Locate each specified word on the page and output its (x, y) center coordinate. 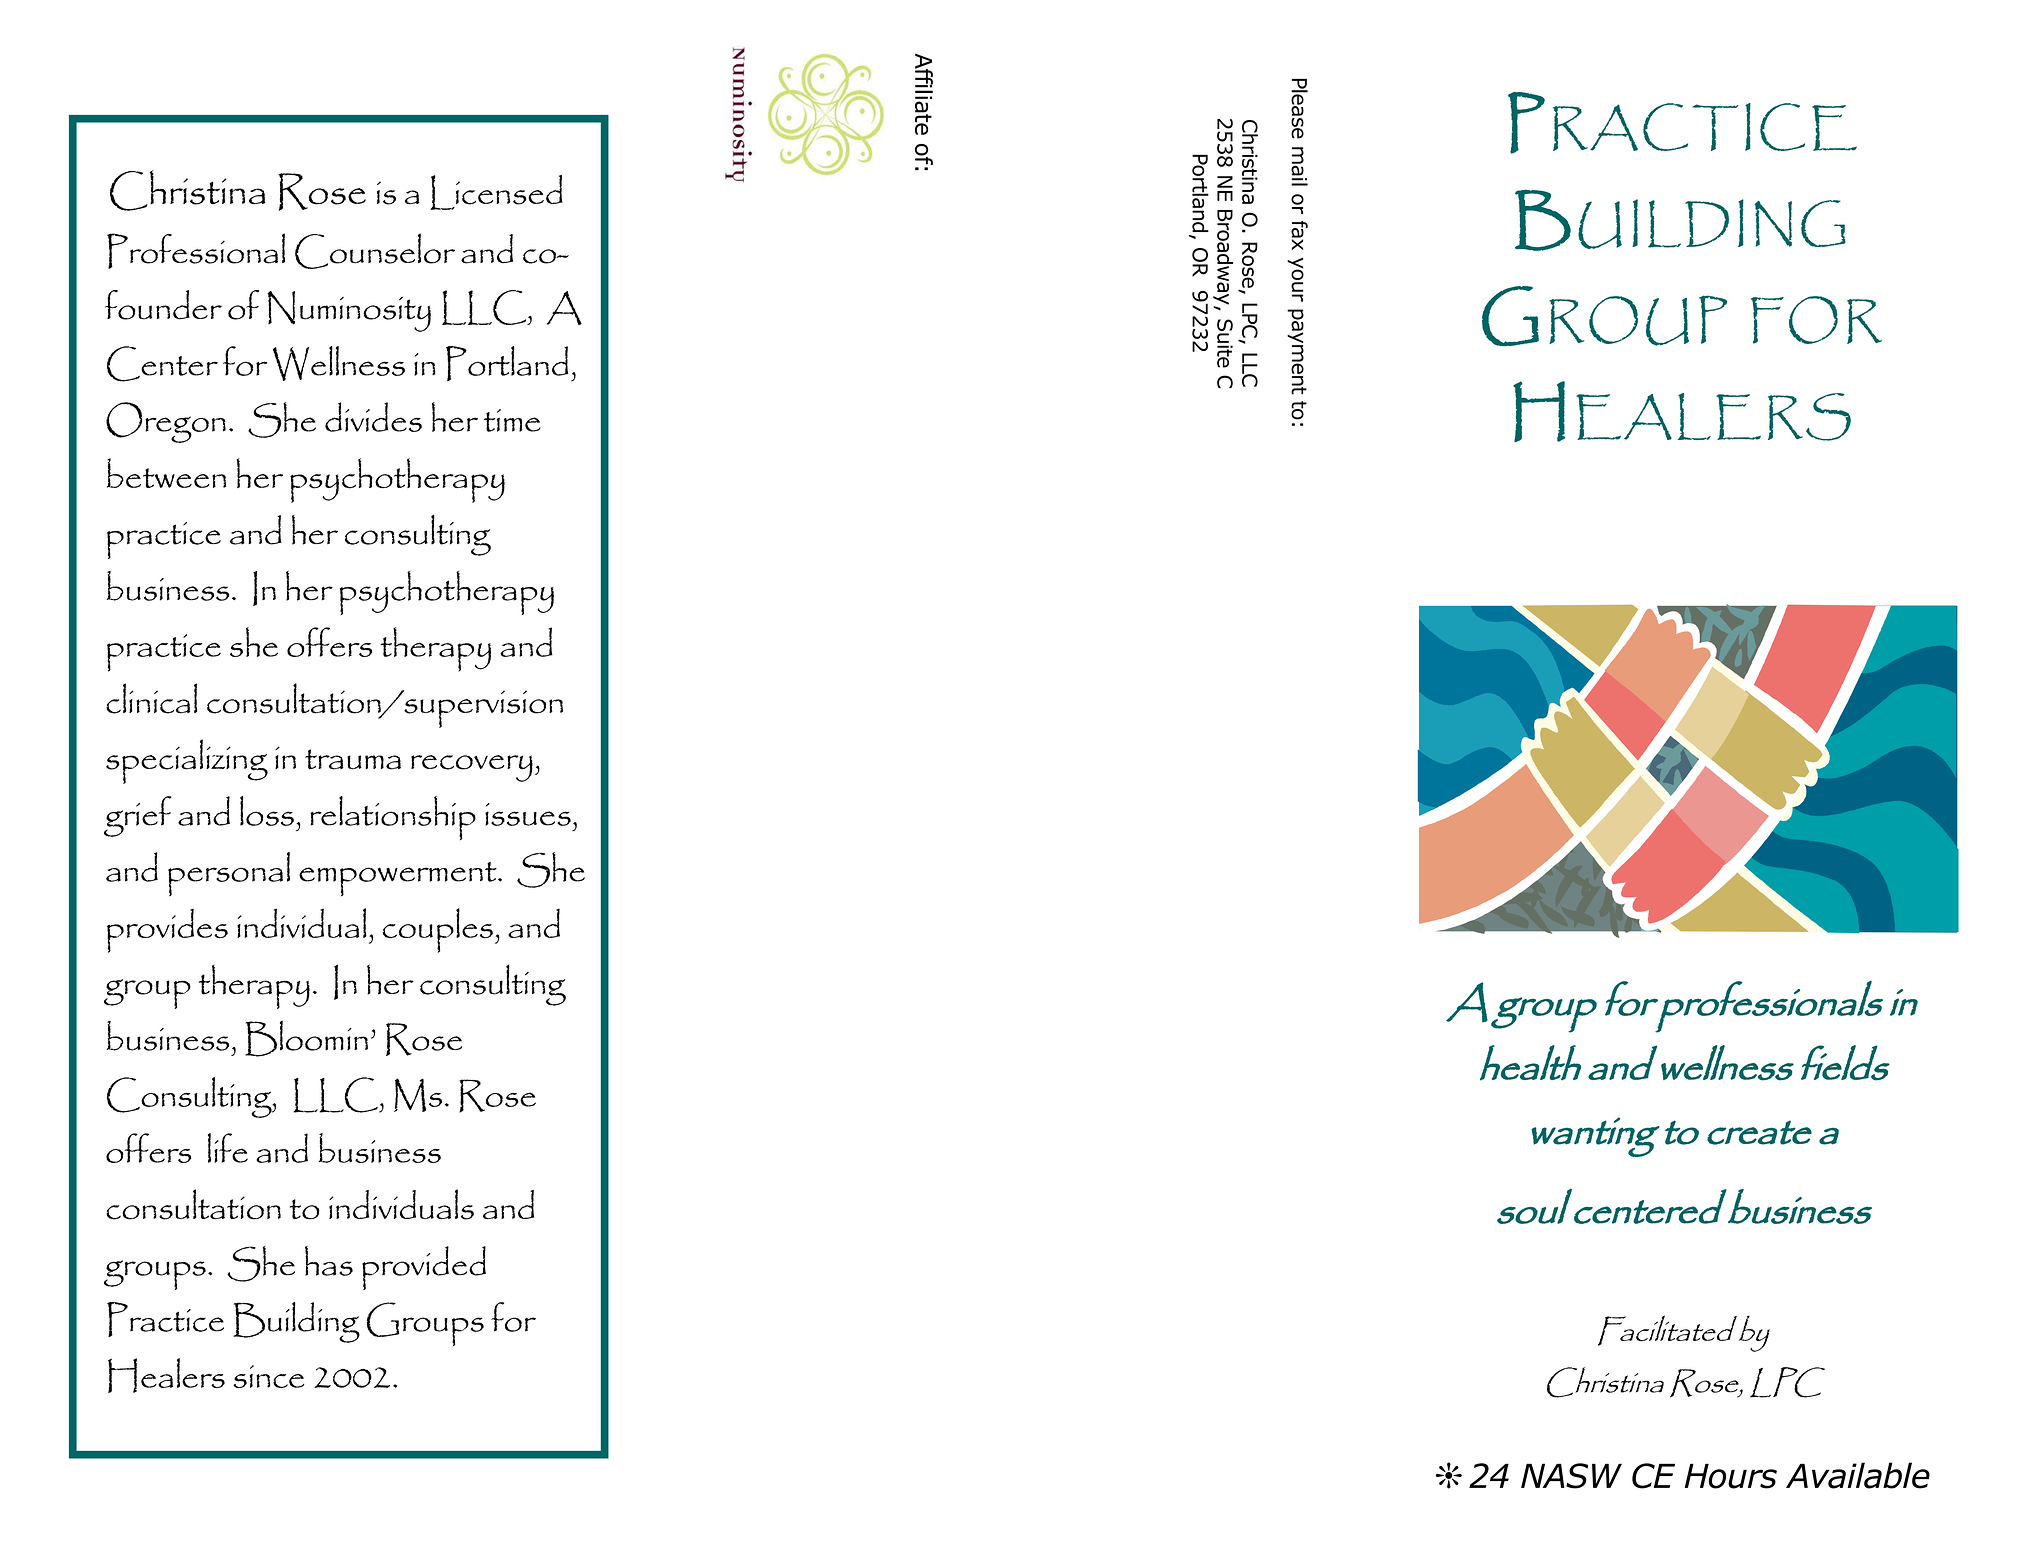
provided (424, 1268)
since (268, 1376)
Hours (1731, 1476)
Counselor (375, 251)
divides (373, 417)
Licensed (496, 192)
